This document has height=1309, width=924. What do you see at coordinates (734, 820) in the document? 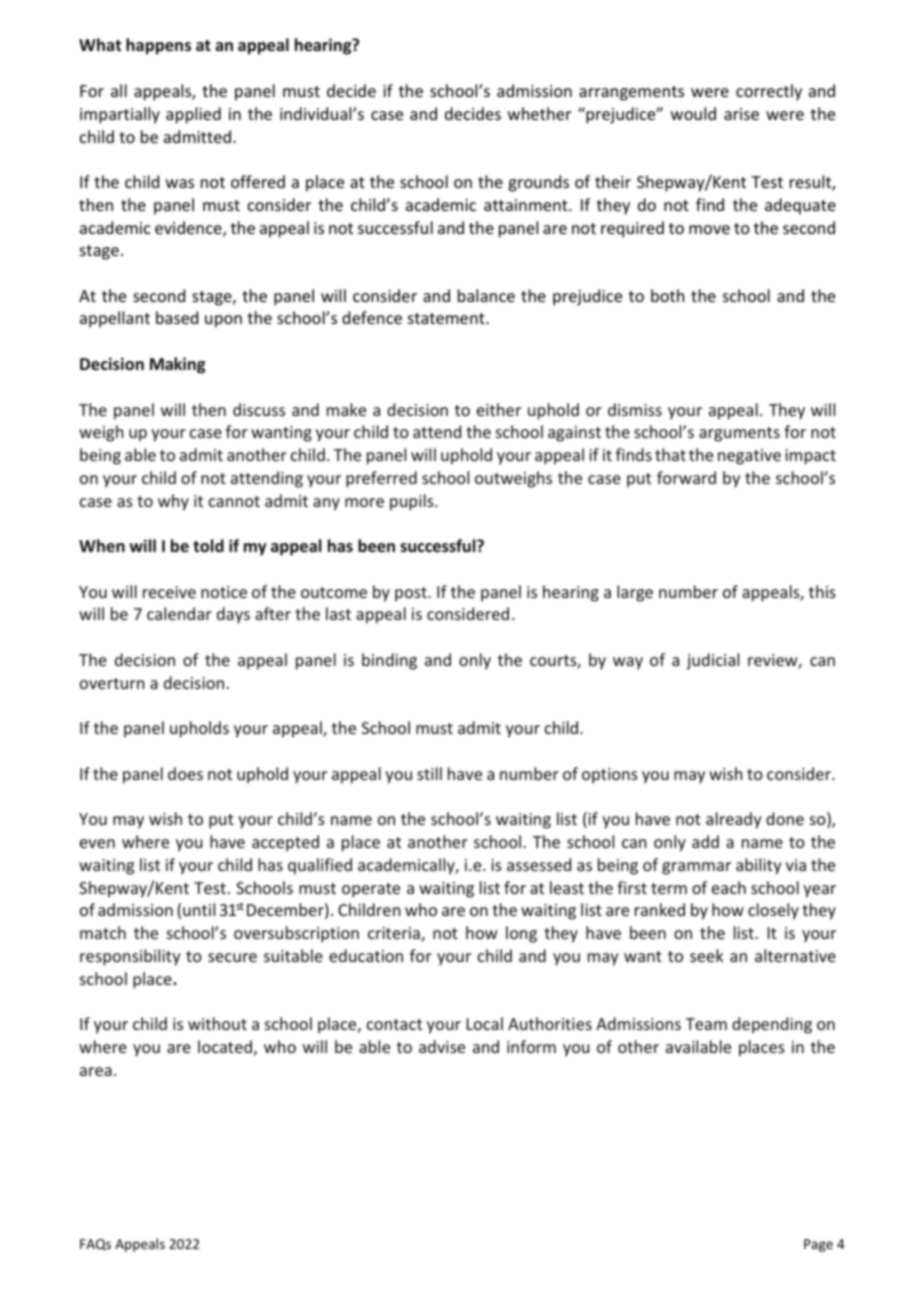
I see `already` at bounding box center [734, 820].
